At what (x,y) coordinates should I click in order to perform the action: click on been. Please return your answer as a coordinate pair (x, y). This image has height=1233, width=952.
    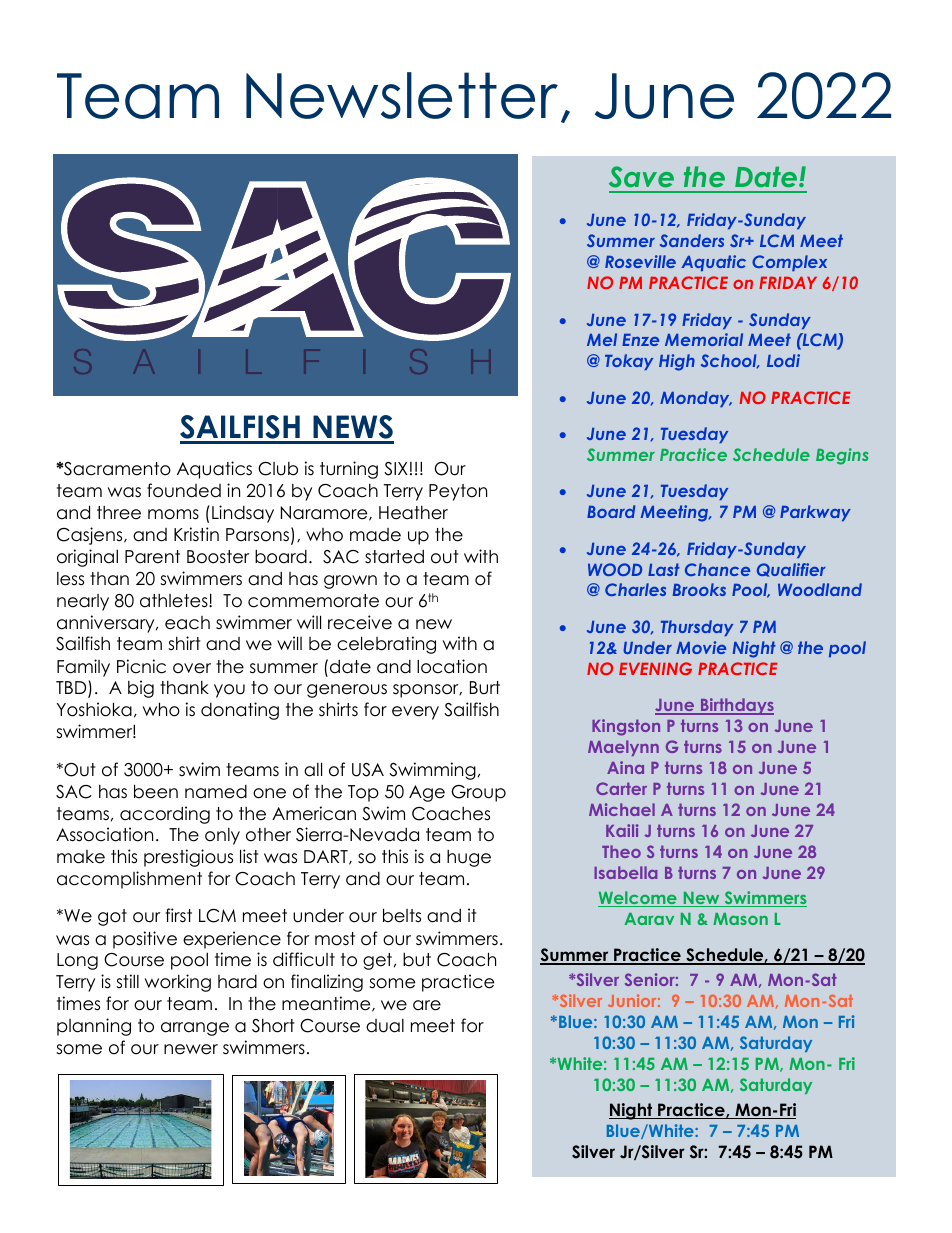
    Looking at the image, I should click on (156, 791).
